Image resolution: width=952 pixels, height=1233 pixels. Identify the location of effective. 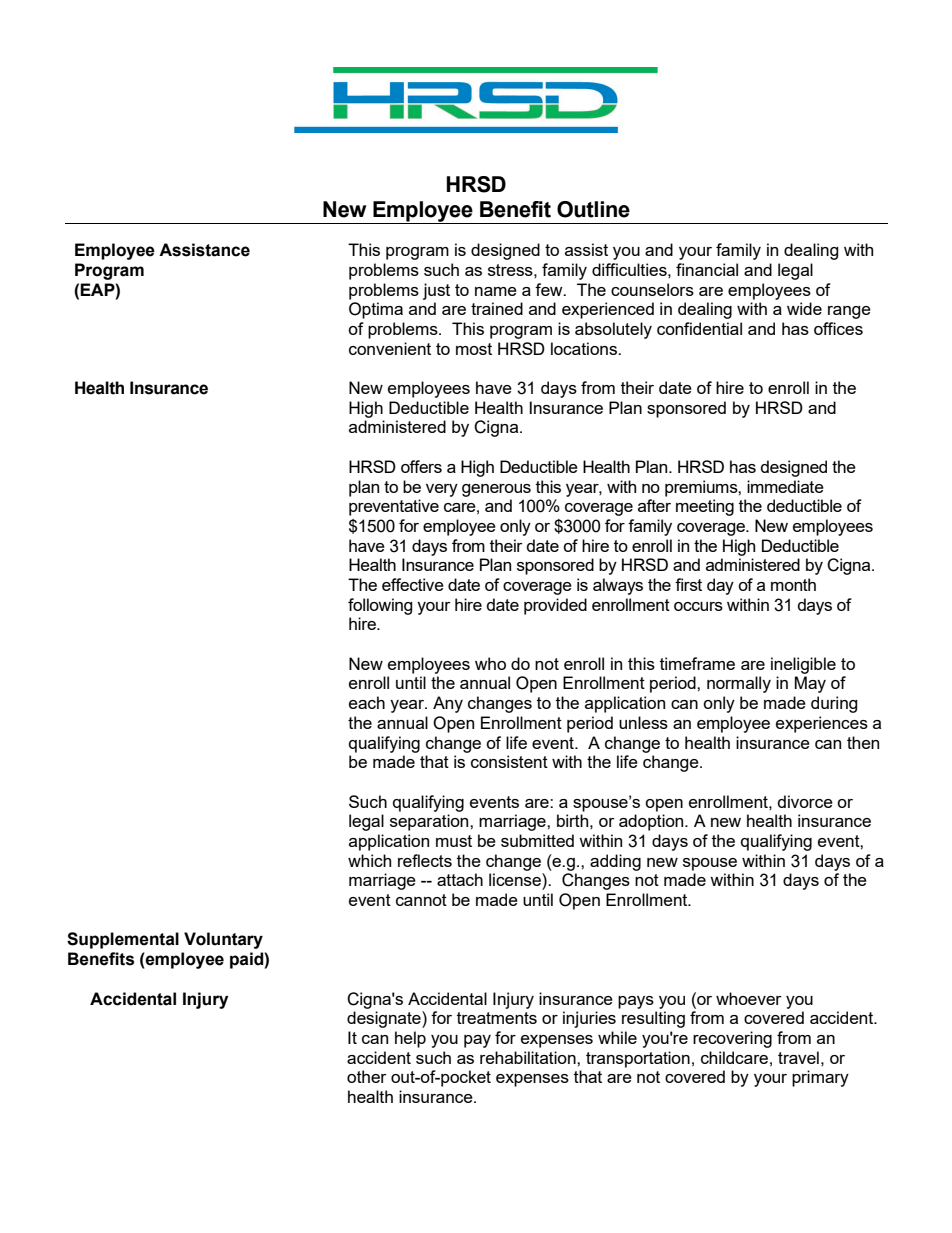
(413, 584).
